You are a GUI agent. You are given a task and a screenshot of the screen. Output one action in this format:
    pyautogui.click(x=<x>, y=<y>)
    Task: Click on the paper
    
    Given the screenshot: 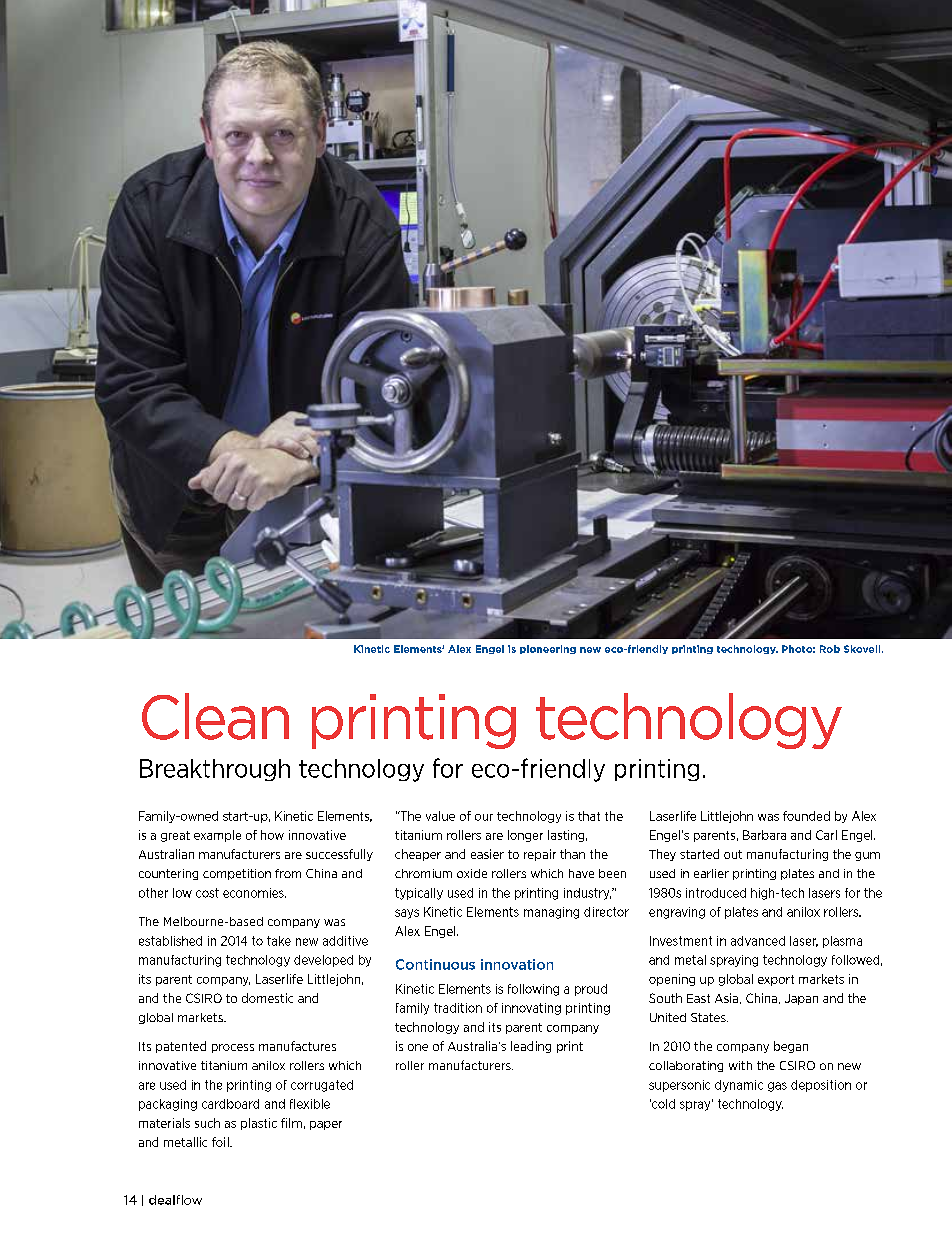 What is the action you would take?
    pyautogui.click(x=326, y=1125)
